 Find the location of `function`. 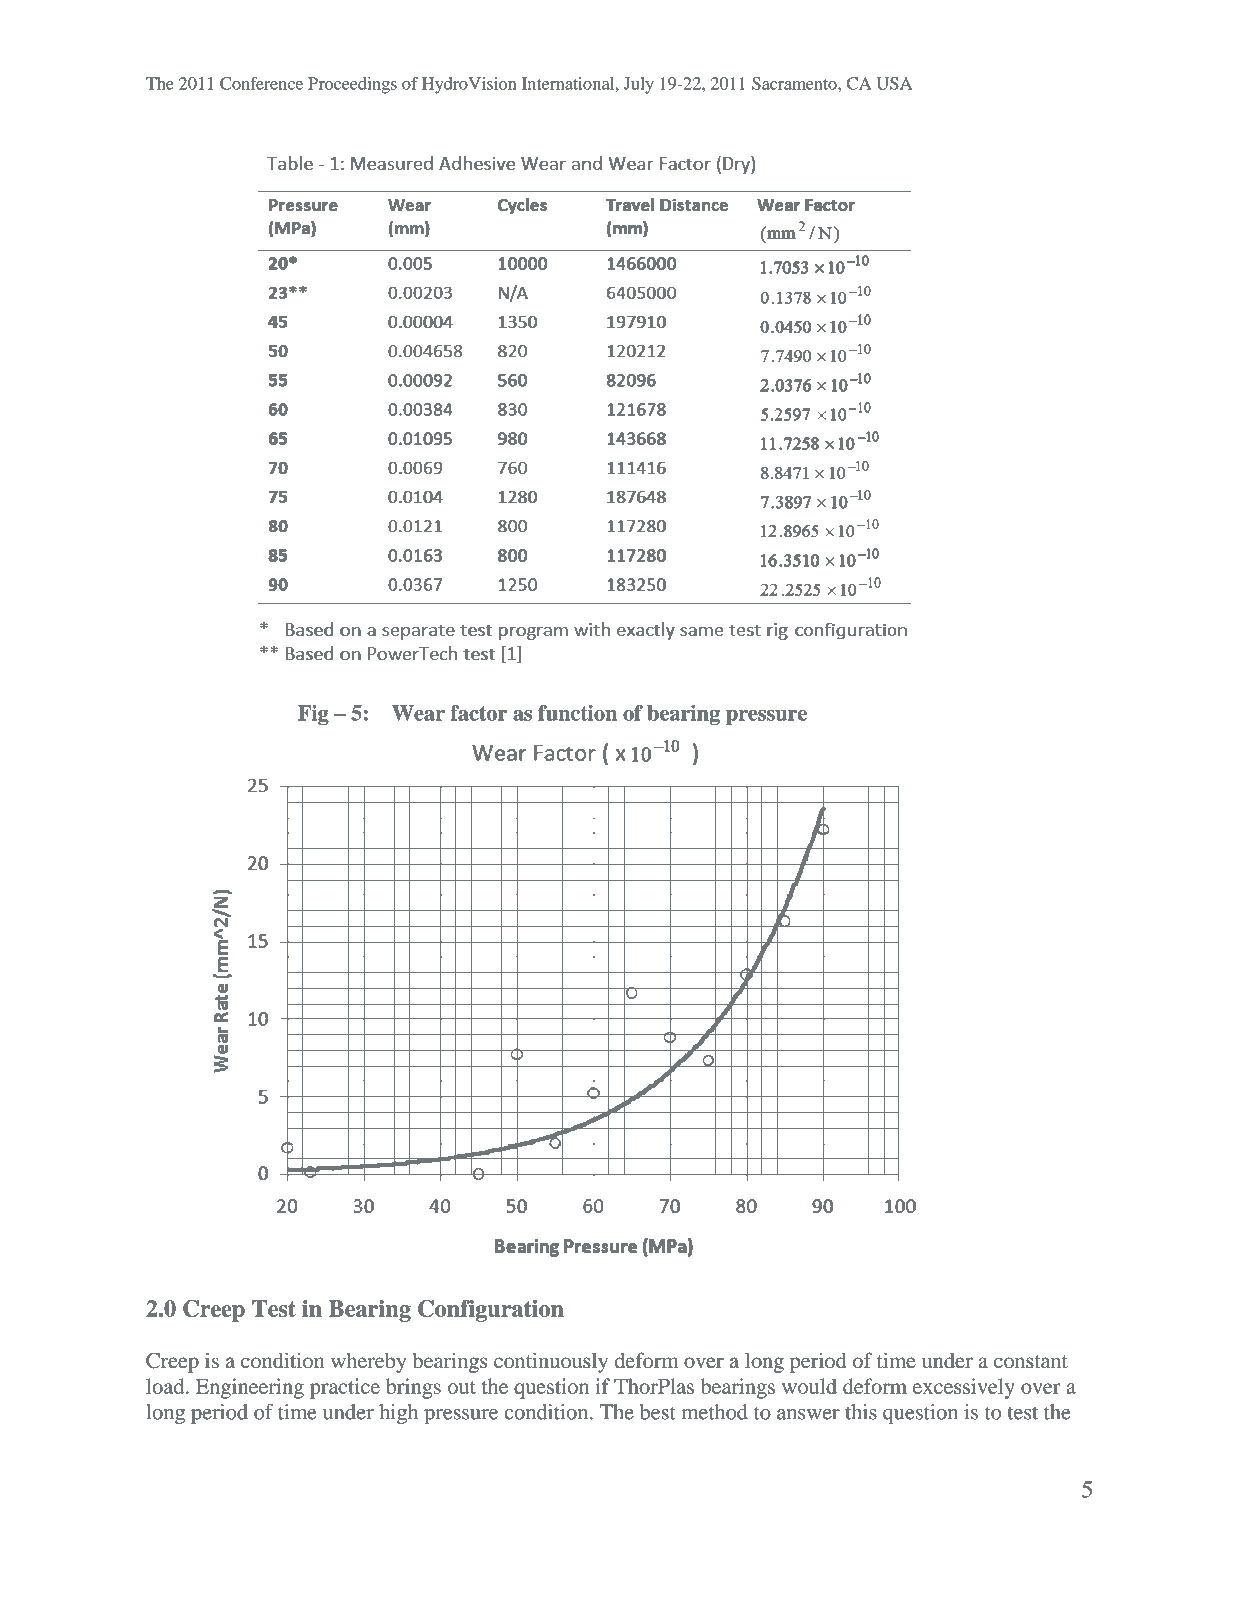

function is located at coordinates (577, 713).
